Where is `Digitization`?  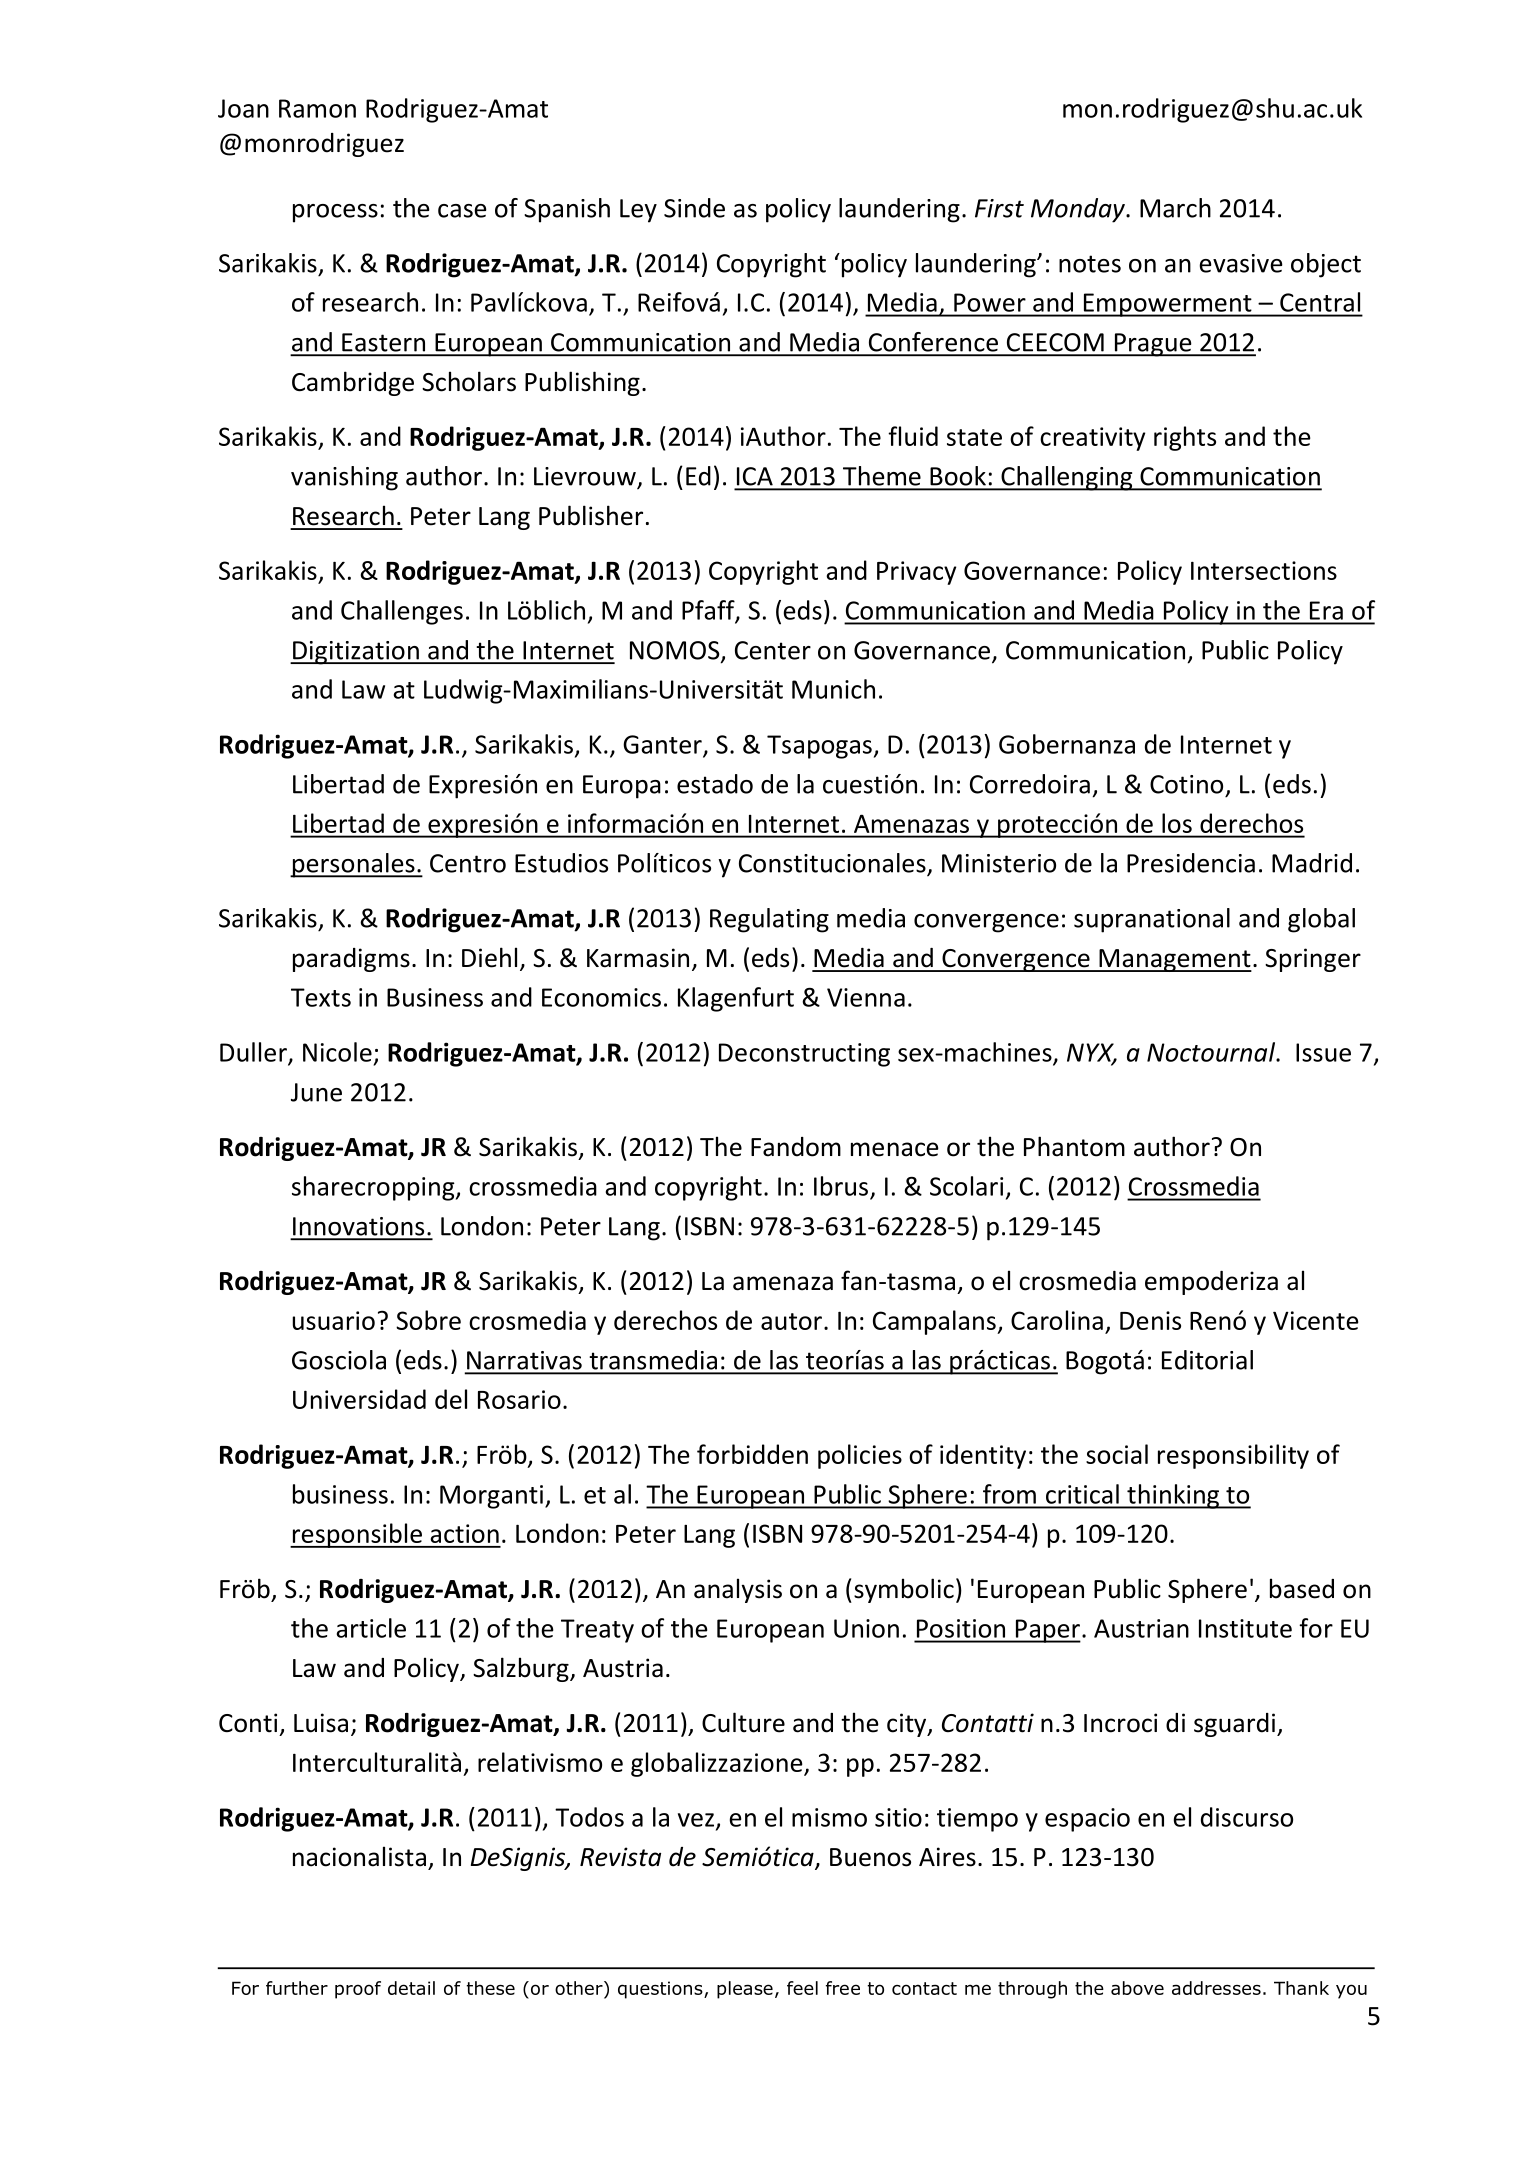 Digitization is located at coordinates (356, 653).
